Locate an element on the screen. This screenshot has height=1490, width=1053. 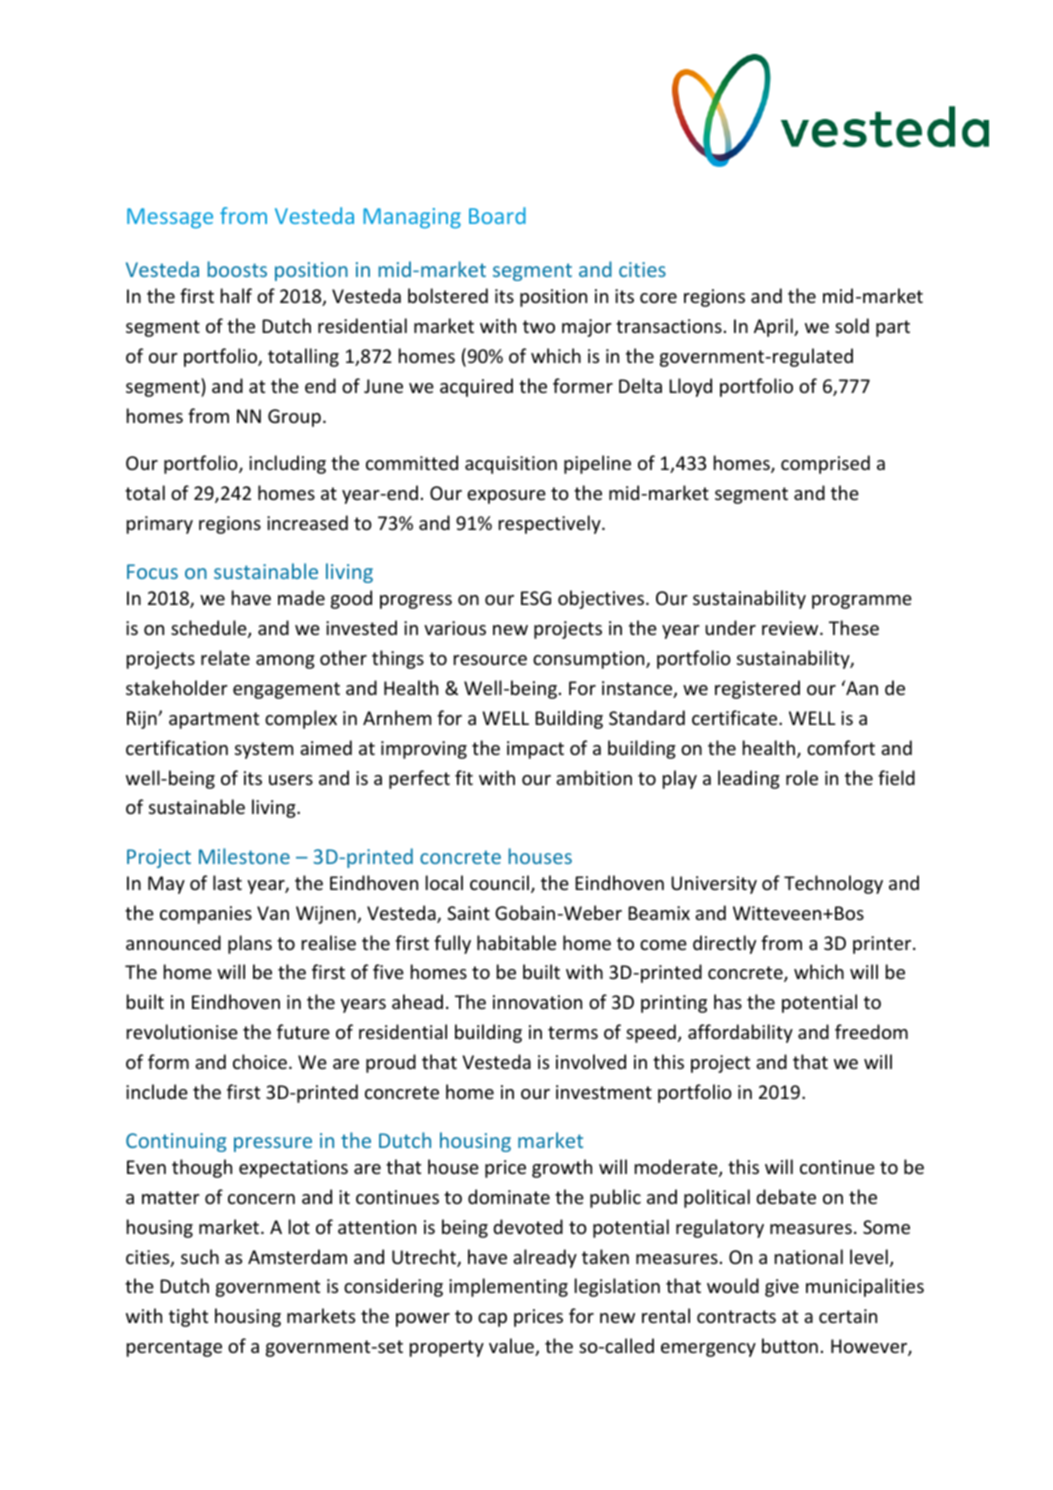
Board is located at coordinates (497, 215).
